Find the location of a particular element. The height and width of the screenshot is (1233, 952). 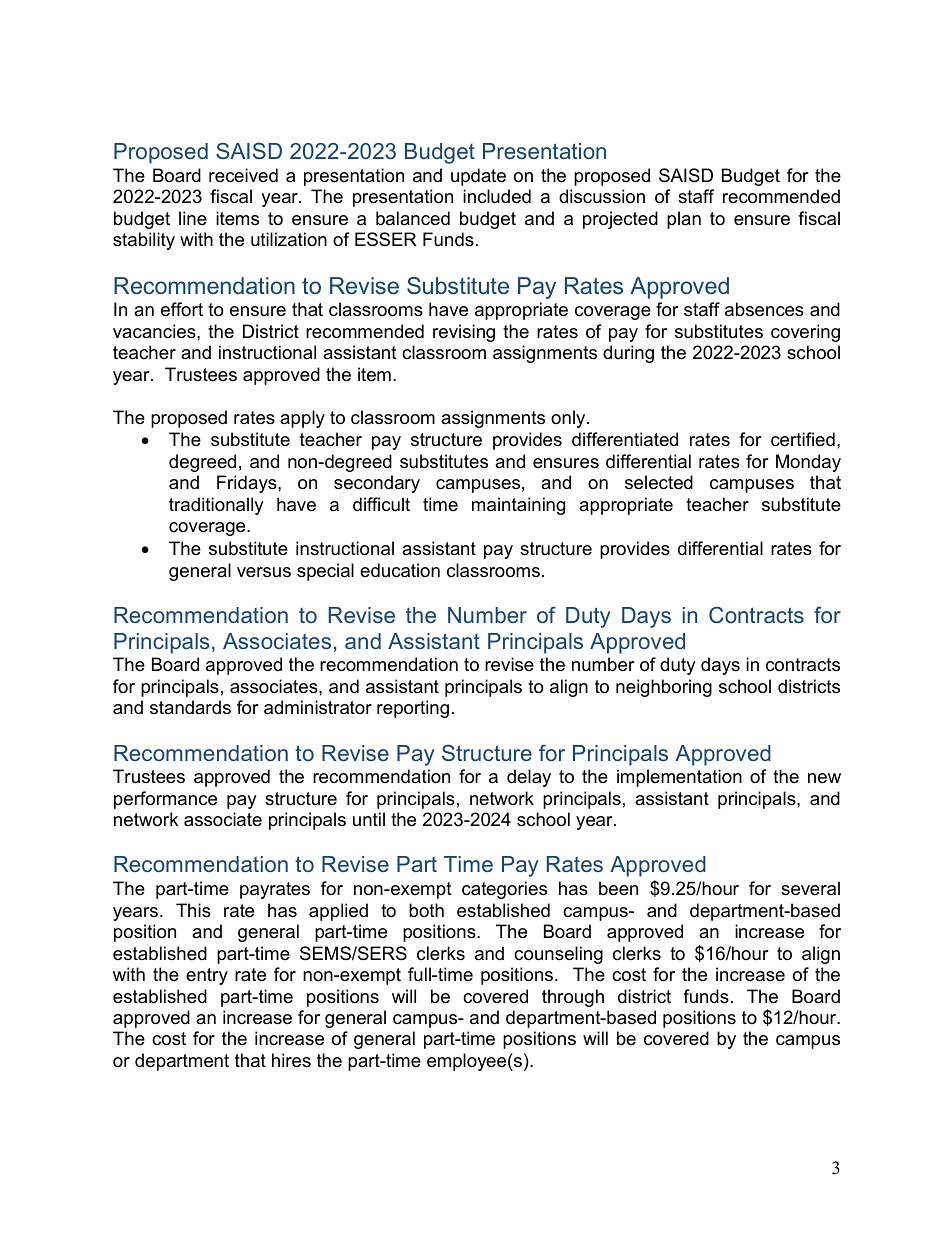

versus is located at coordinates (264, 572).
